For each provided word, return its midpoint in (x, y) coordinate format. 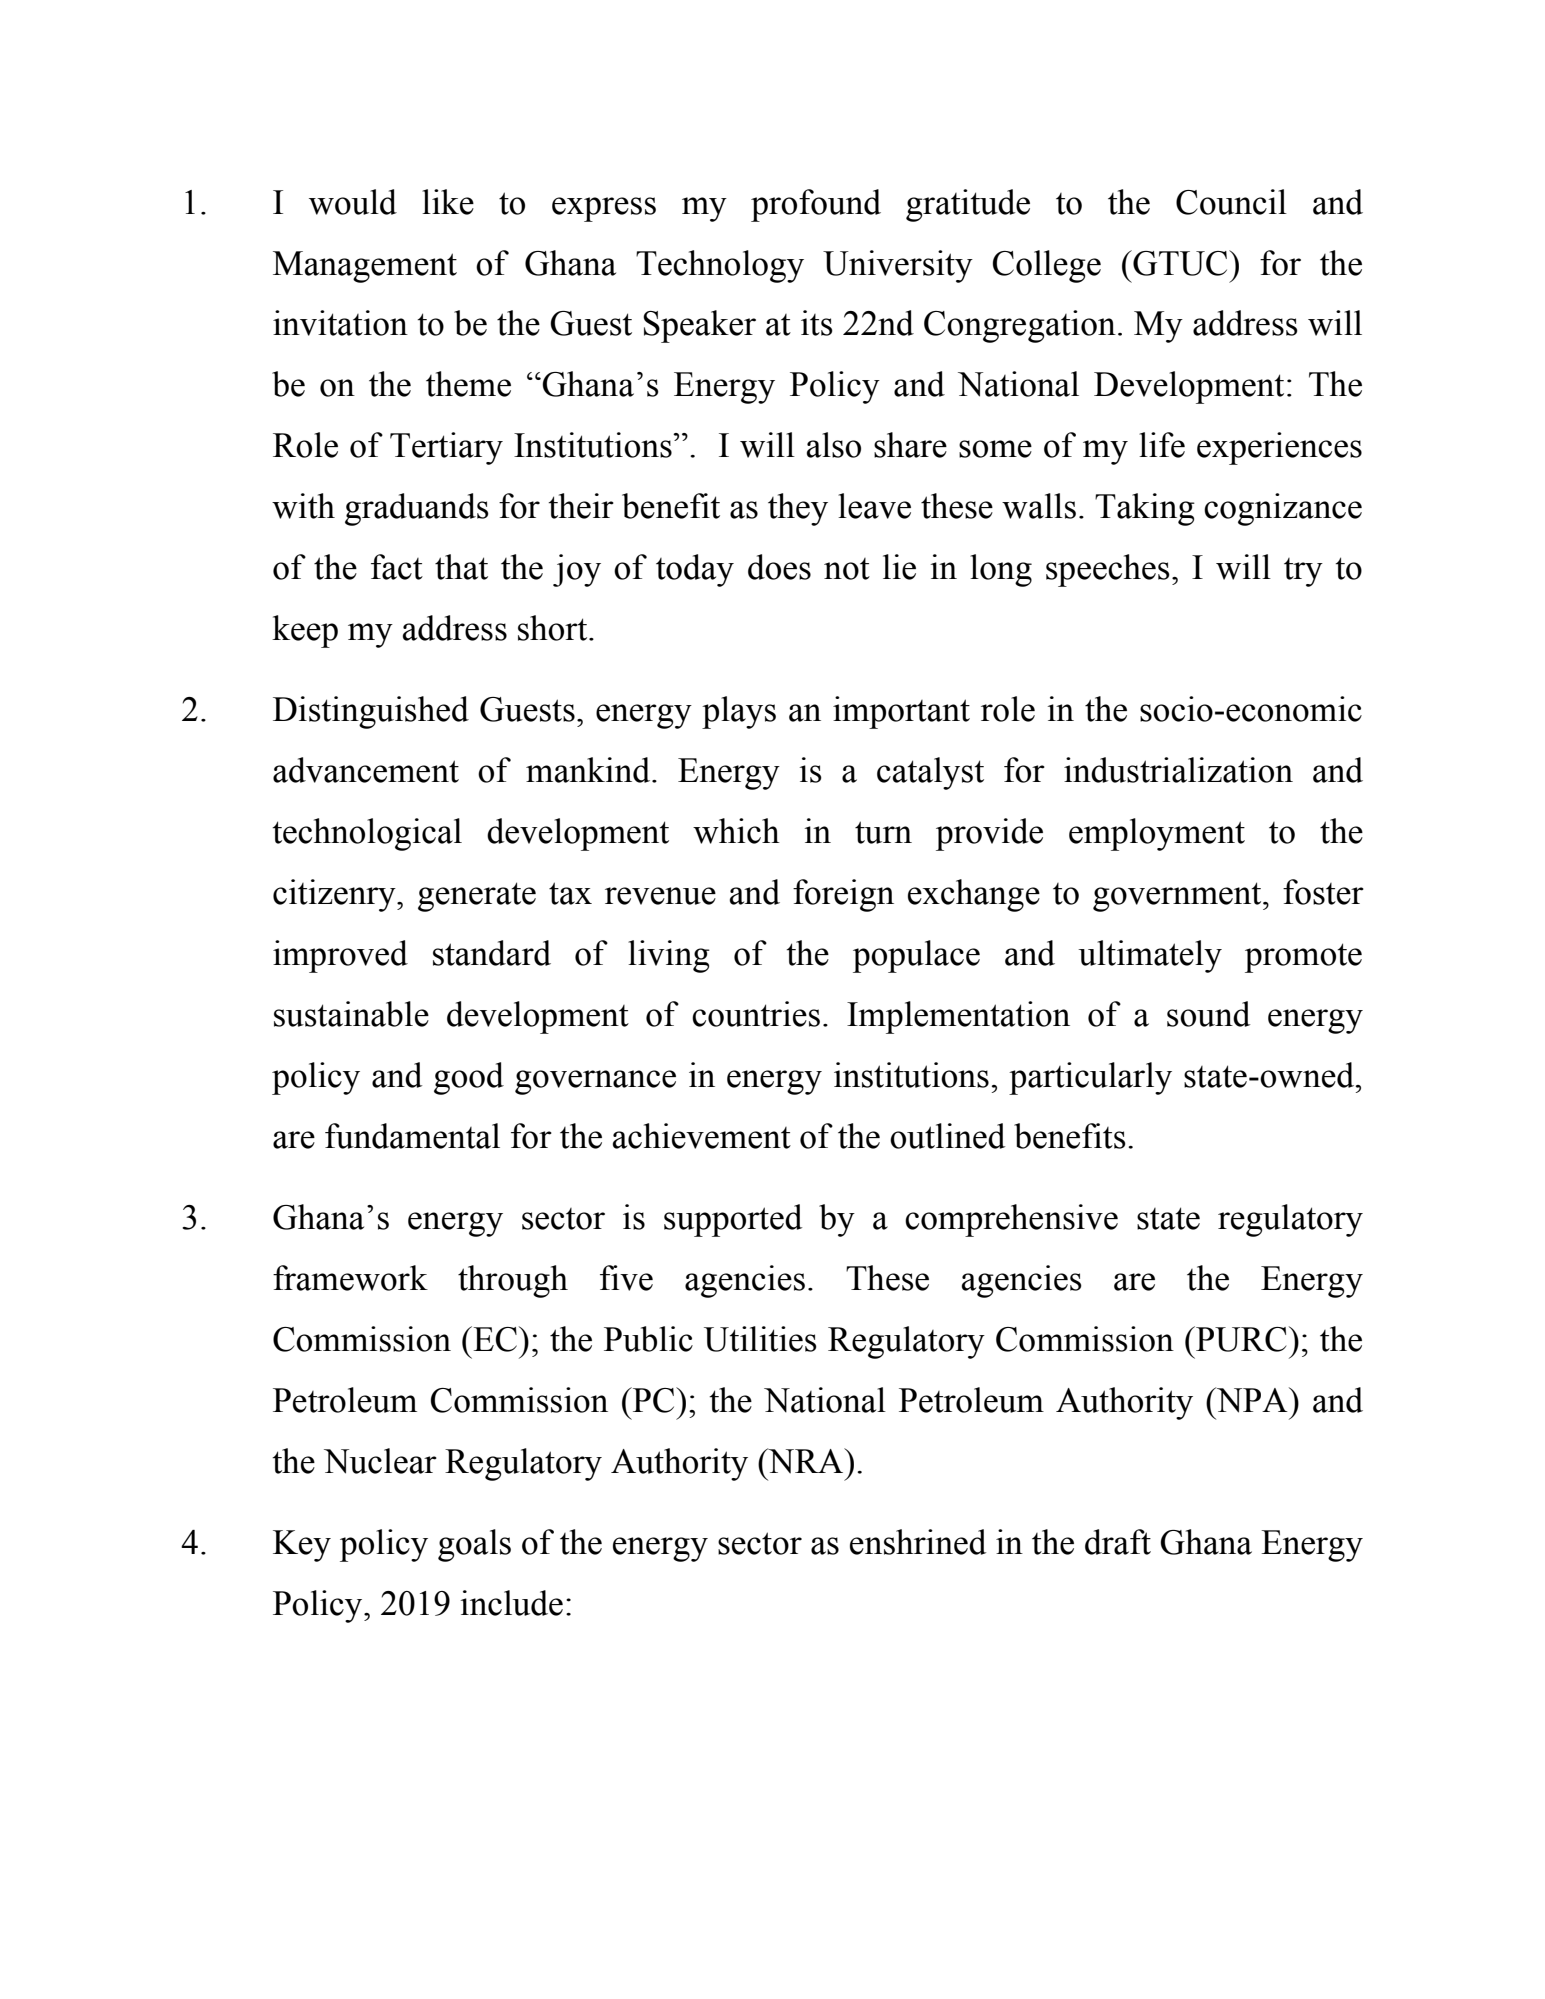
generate (477, 897)
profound (816, 205)
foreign (843, 895)
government (1178, 897)
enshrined (918, 1542)
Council (1231, 202)
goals (474, 1545)
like (448, 202)
